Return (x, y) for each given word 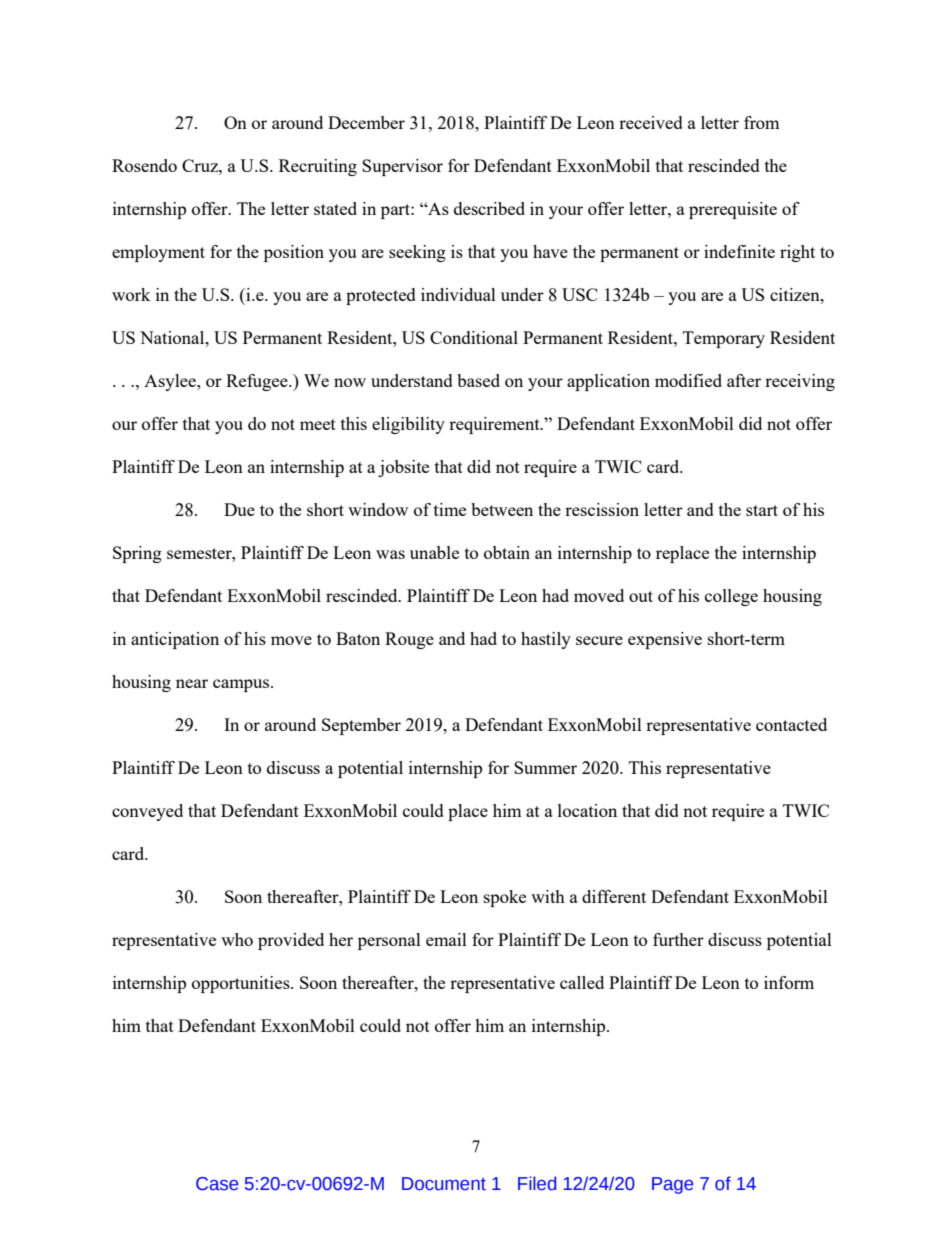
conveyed (147, 812)
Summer (545, 767)
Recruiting (318, 167)
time (450, 509)
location (587, 810)
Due (239, 509)
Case (217, 1184)
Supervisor (402, 167)
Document (444, 1184)
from (762, 122)
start (762, 510)
